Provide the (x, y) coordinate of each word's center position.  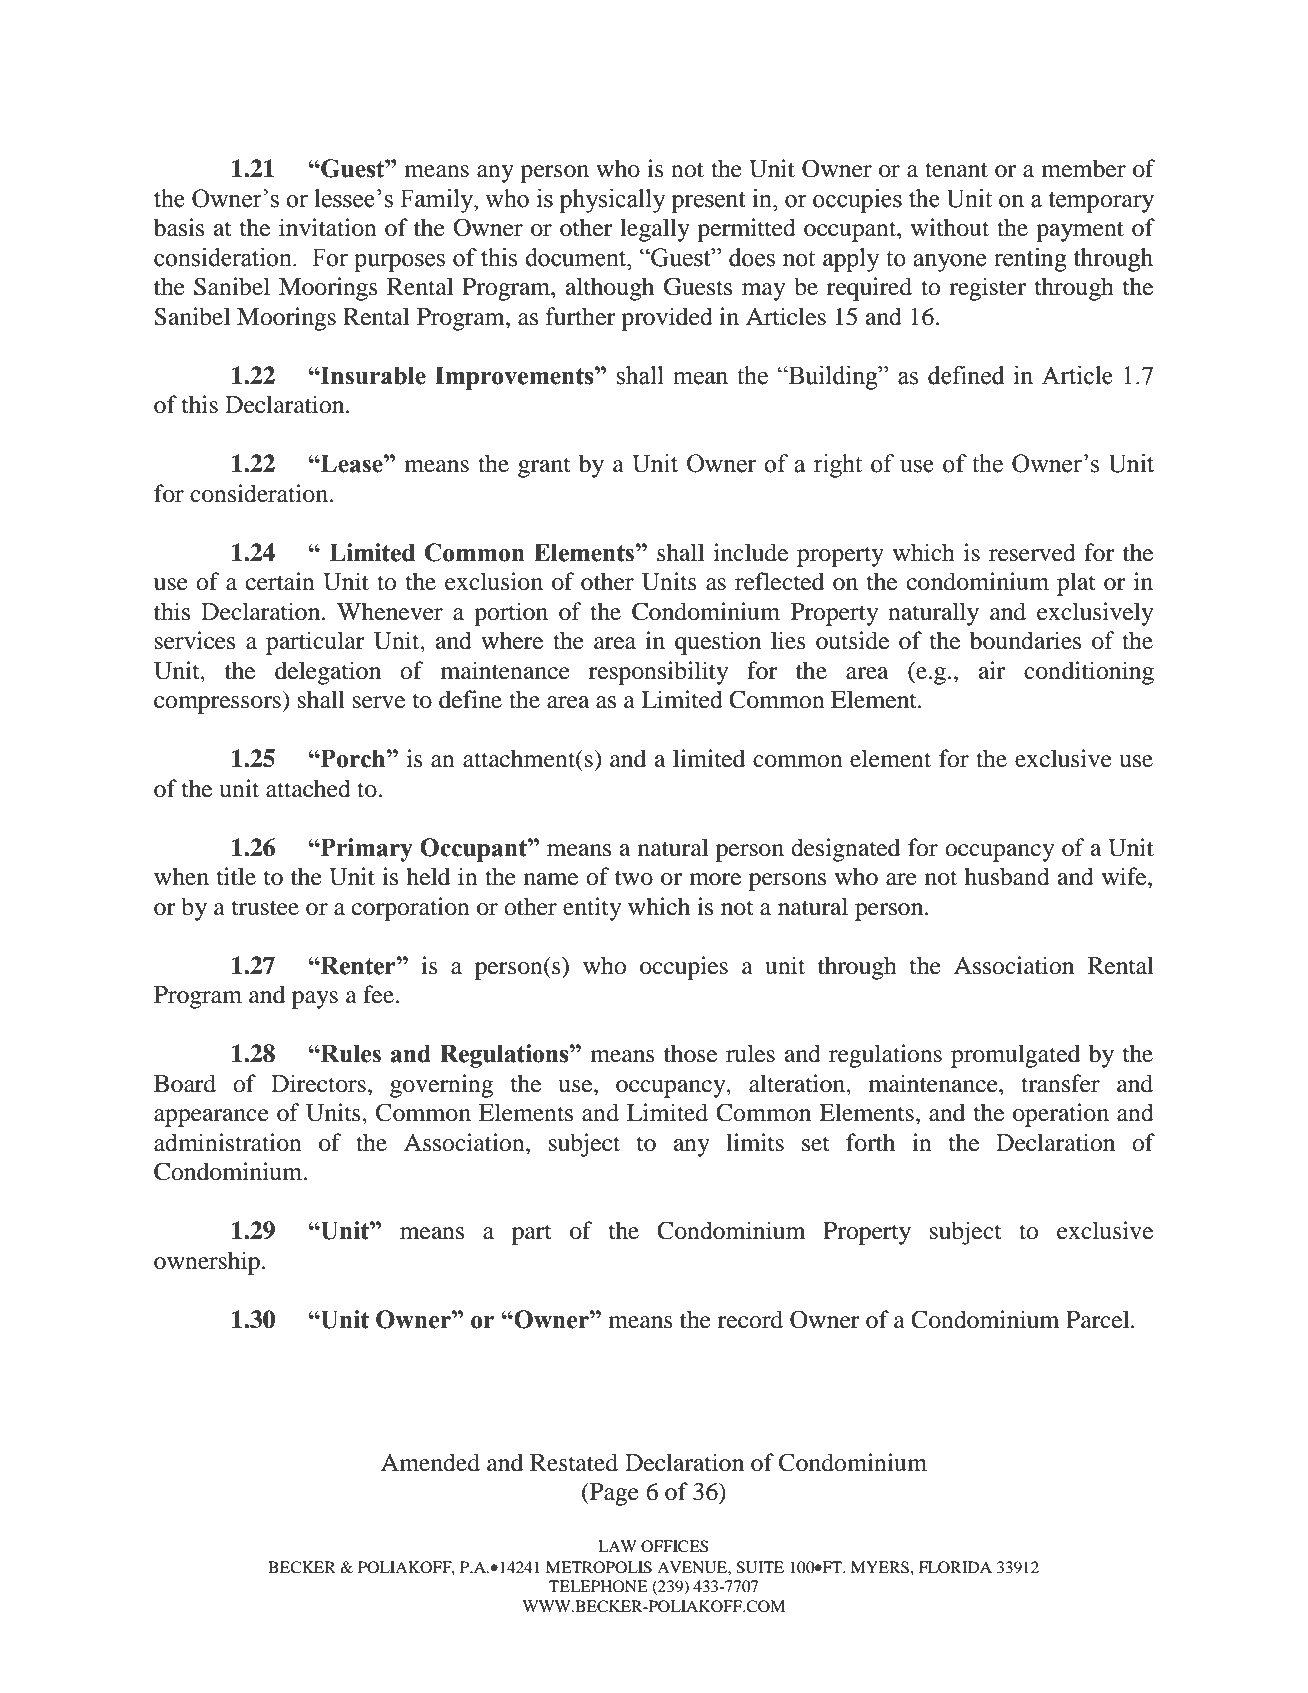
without (950, 227)
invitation (328, 227)
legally (655, 230)
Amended (430, 1462)
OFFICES (674, 1546)
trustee (265, 908)
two (634, 878)
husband (1007, 876)
